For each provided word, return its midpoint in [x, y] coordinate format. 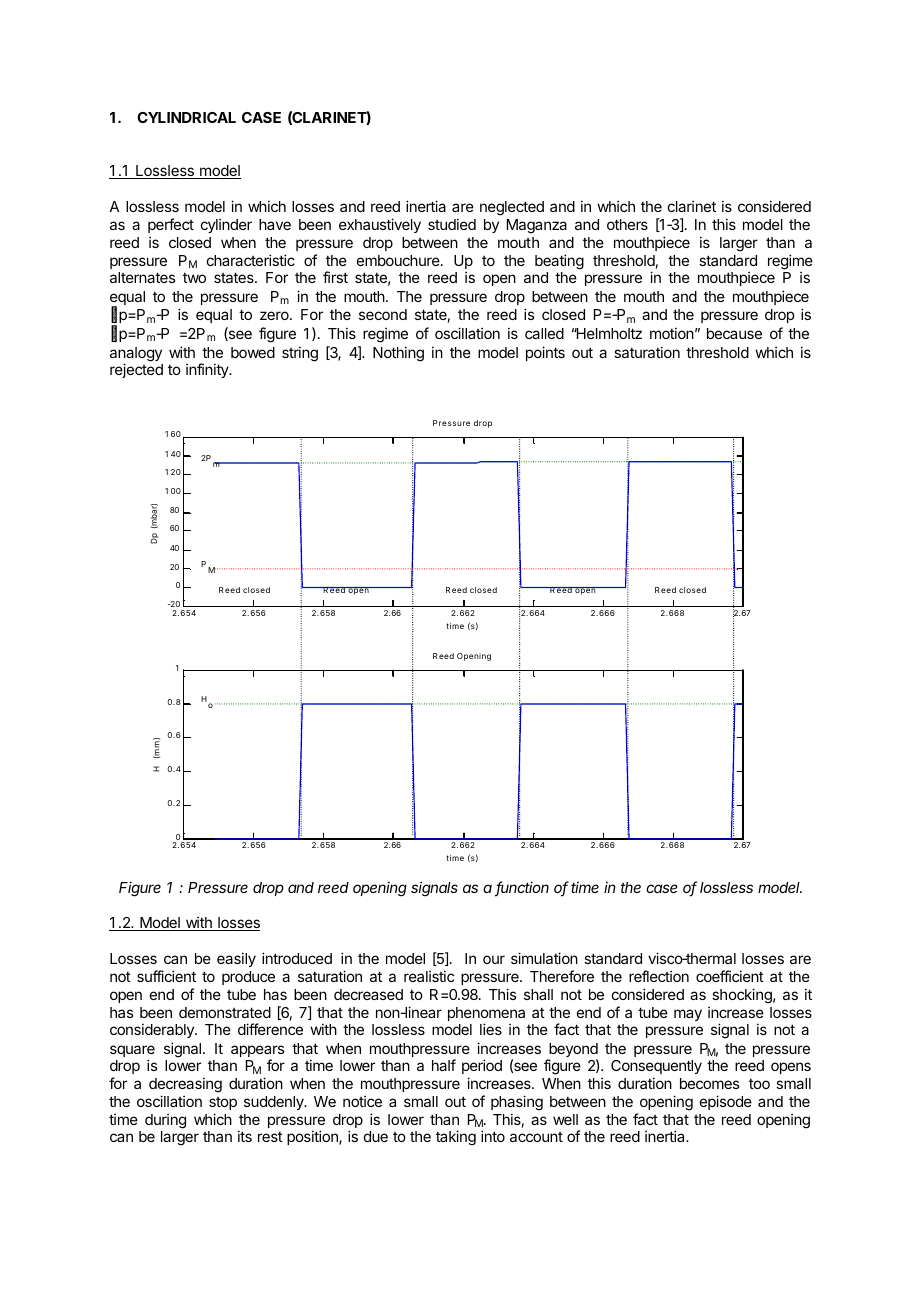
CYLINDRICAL [186, 117]
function [522, 888]
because [734, 333]
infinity [208, 370]
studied [452, 224]
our [494, 959]
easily [236, 959]
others [627, 224]
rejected [136, 370]
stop [223, 1105]
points [545, 353]
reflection [659, 976]
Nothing [398, 354]
